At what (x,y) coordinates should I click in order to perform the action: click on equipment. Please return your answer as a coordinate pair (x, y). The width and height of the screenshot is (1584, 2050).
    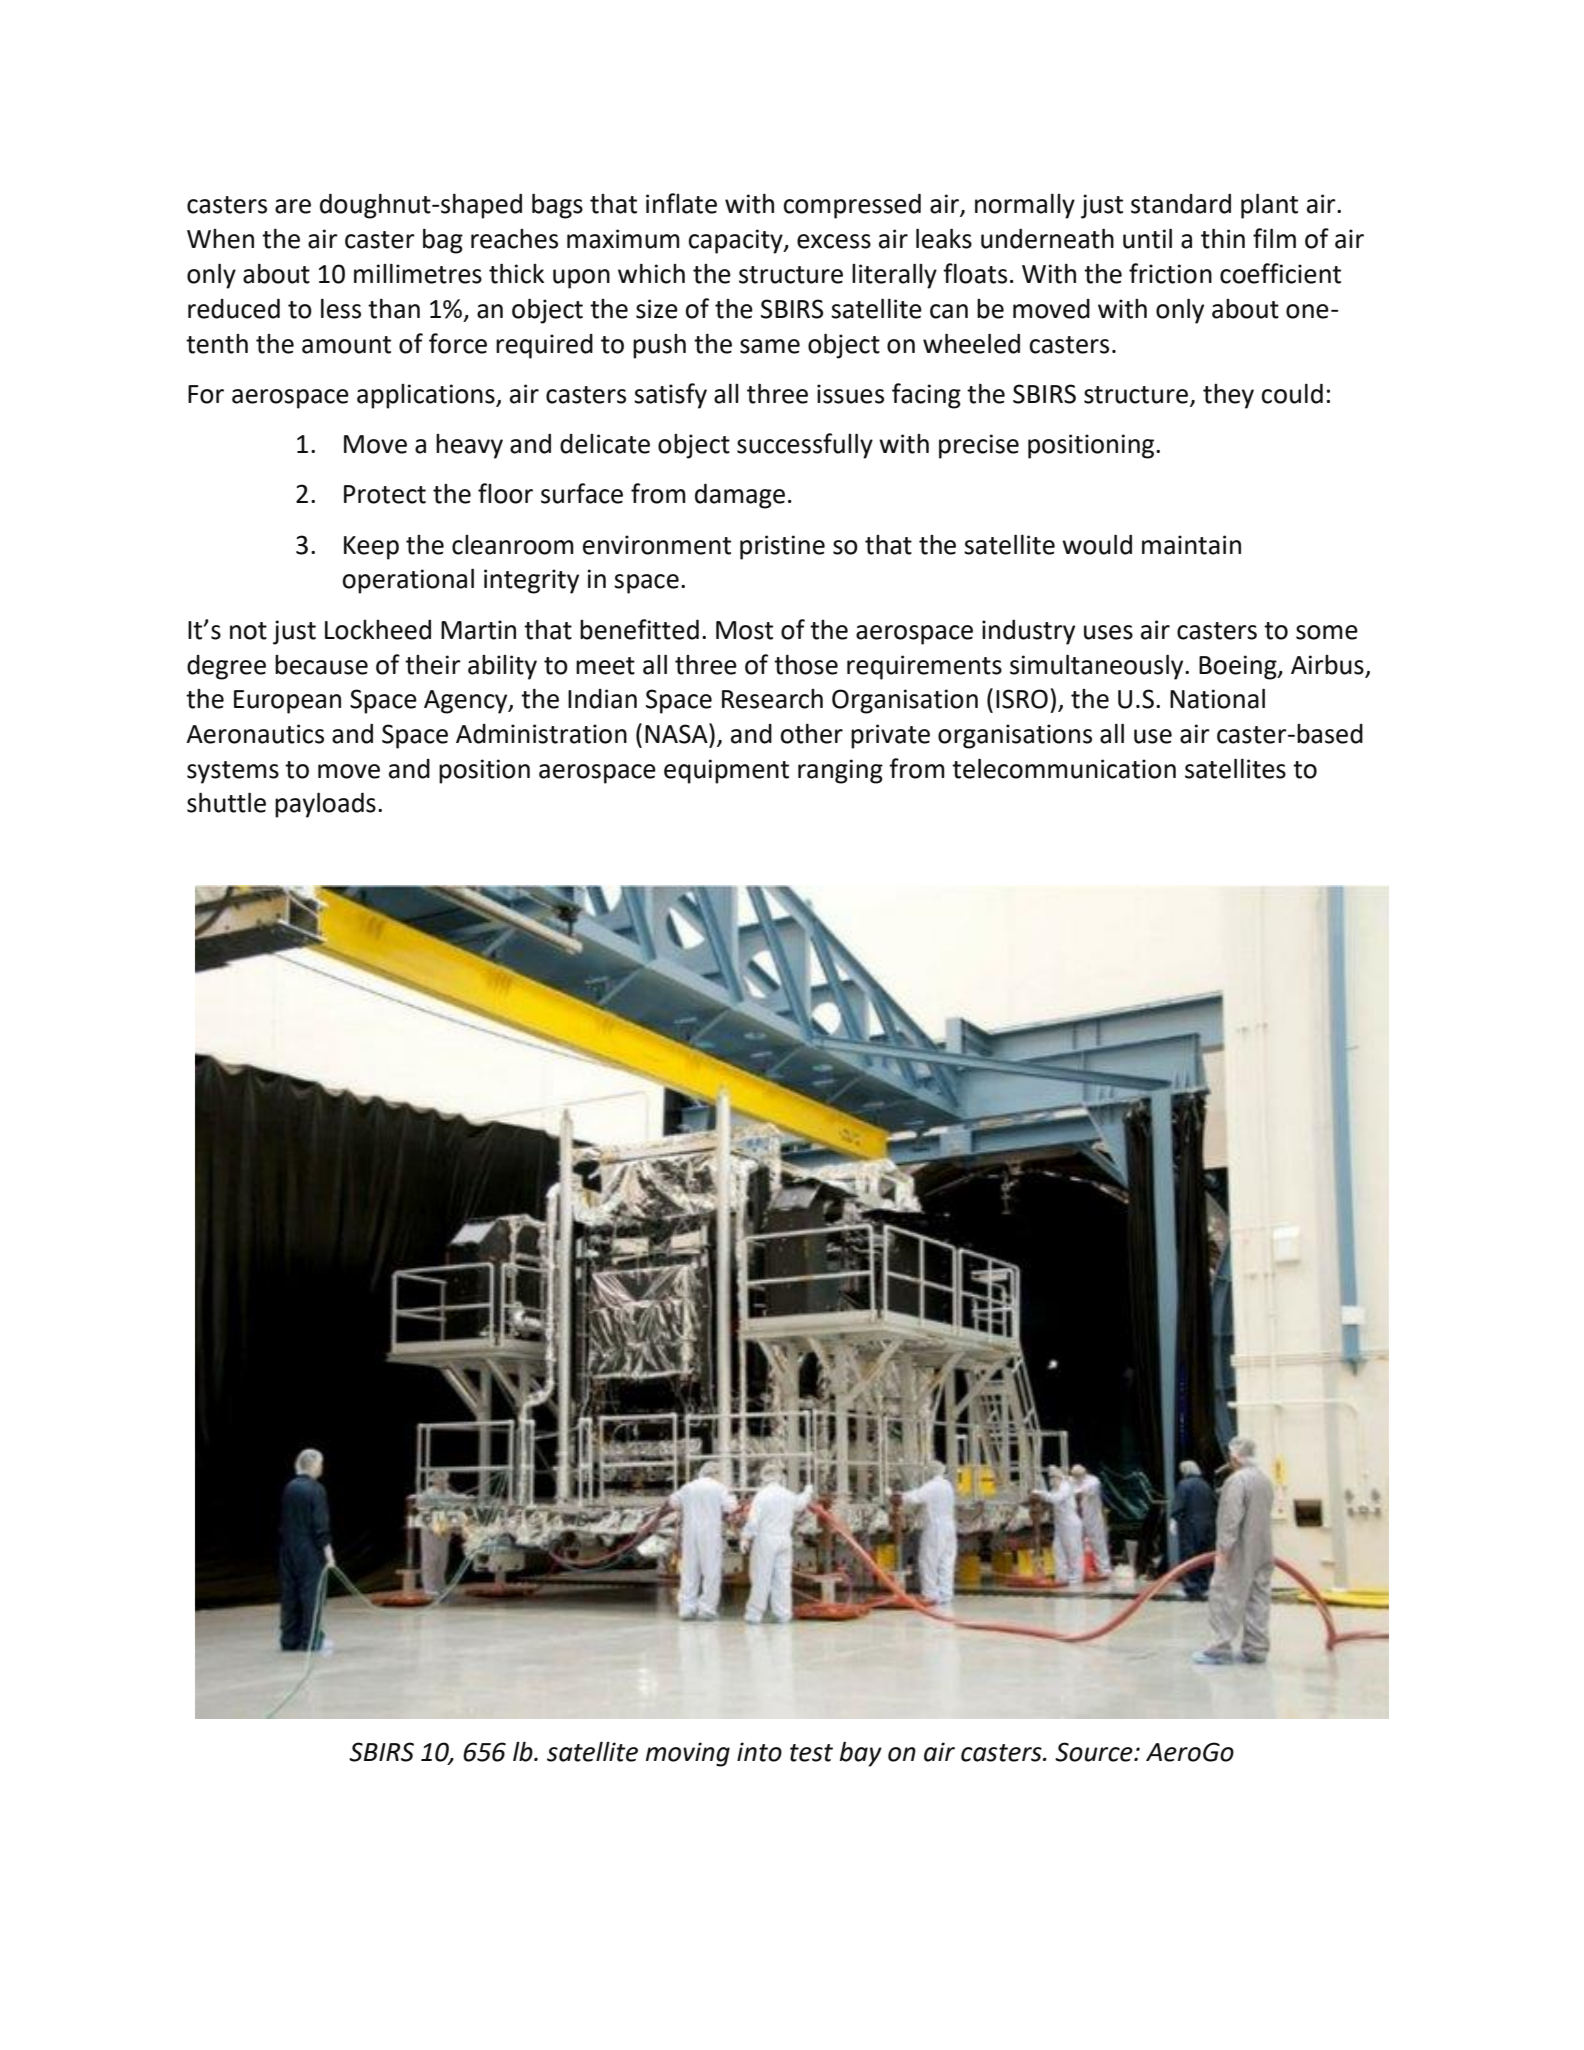
    Looking at the image, I should click on (726, 771).
